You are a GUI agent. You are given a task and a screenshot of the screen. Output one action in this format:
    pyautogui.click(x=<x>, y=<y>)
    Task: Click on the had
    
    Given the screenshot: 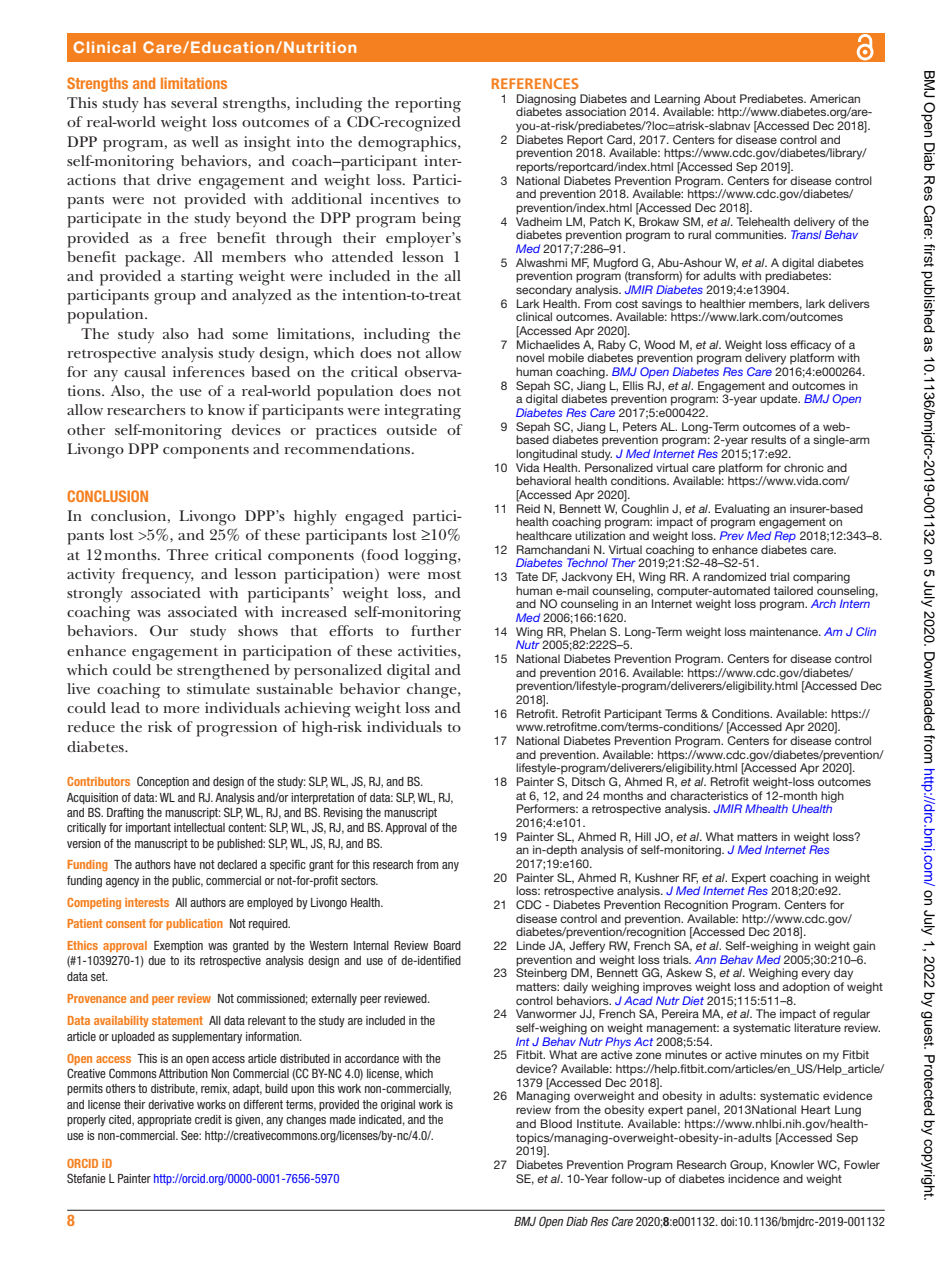 What is the action you would take?
    pyautogui.click(x=211, y=333)
